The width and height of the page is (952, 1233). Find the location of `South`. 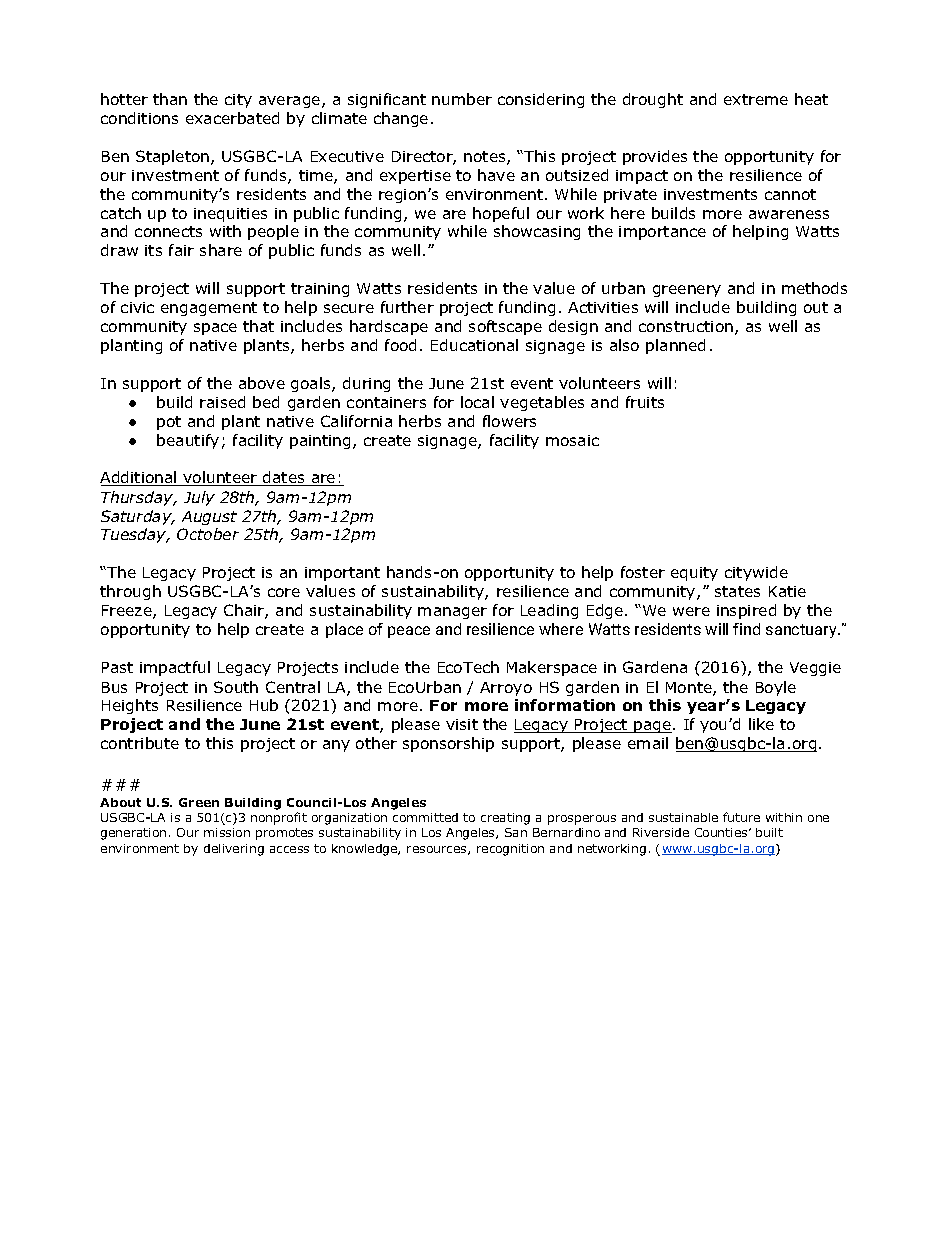

South is located at coordinates (236, 687).
